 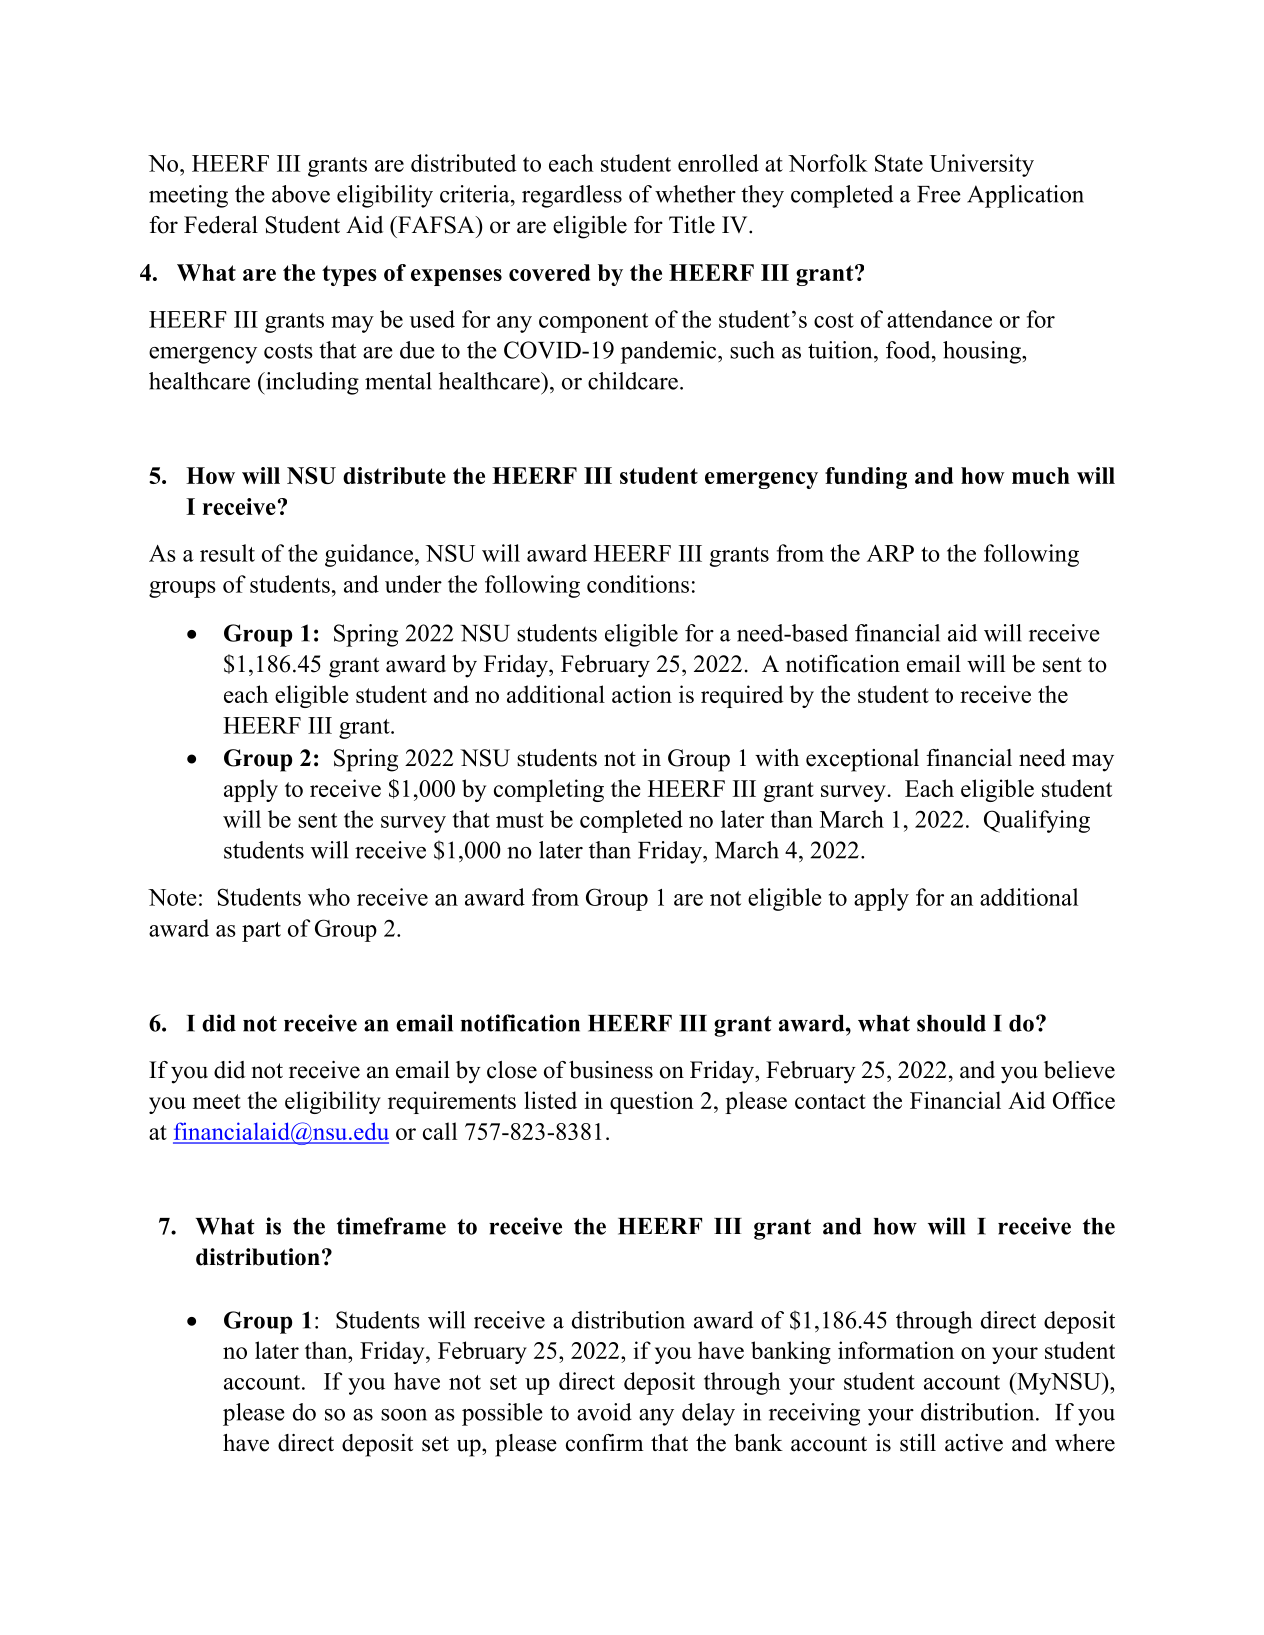 What do you see at coordinates (1037, 821) in the page?
I see `Qualifying` at bounding box center [1037, 821].
